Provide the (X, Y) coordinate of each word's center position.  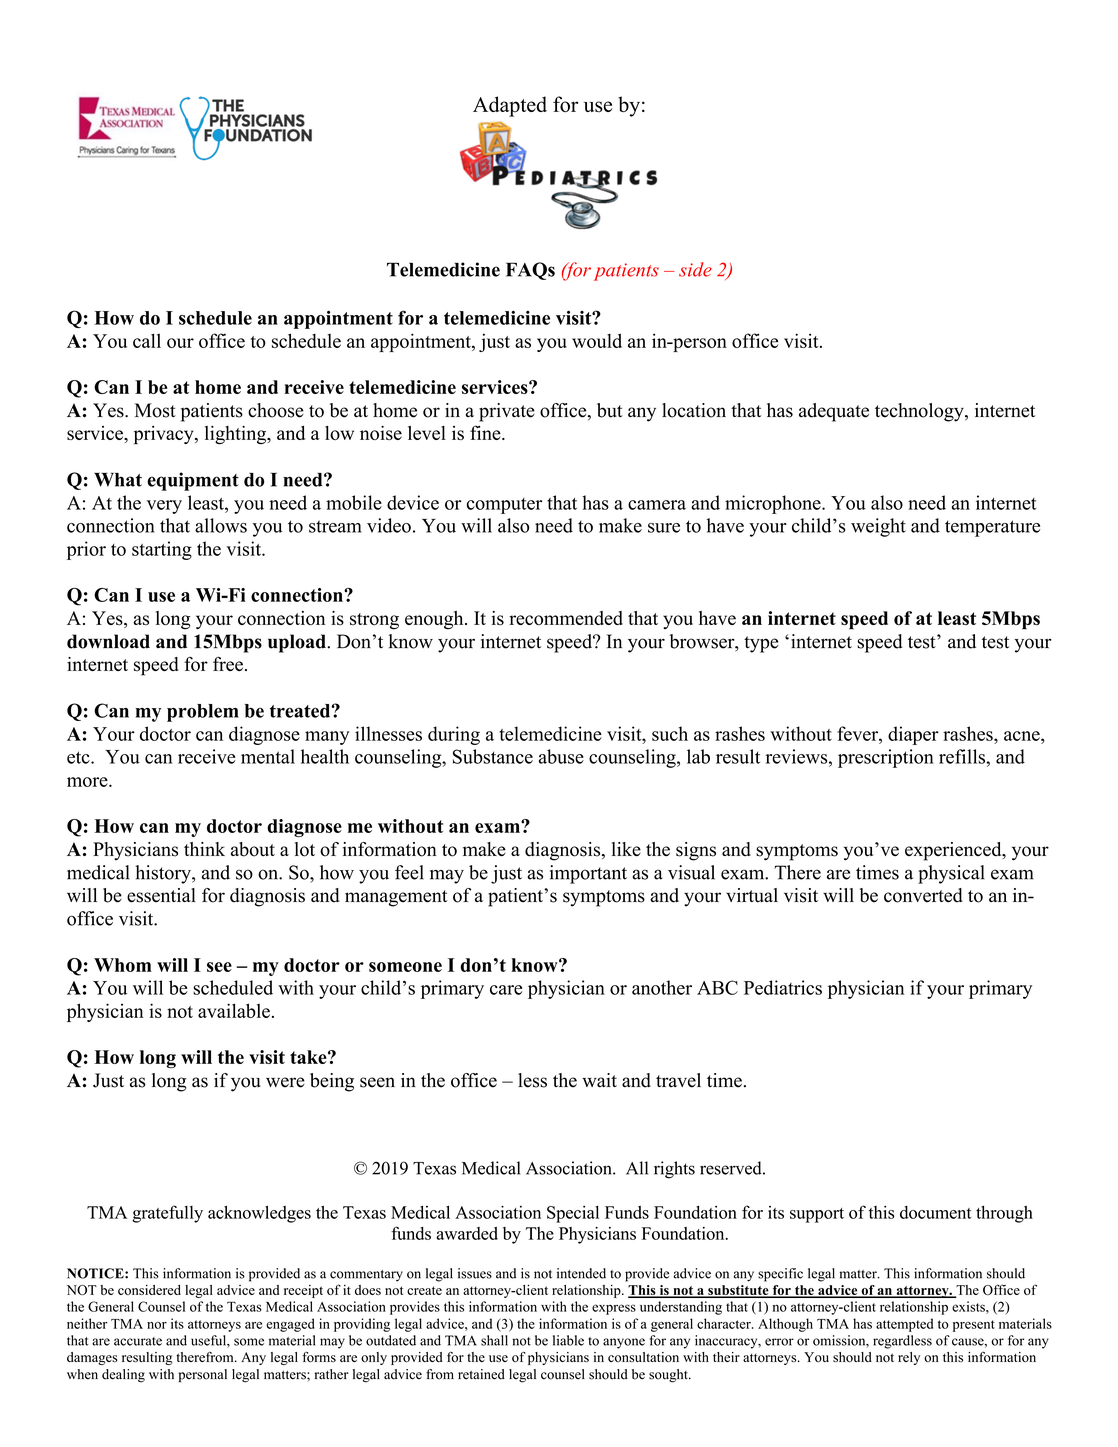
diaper (913, 735)
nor (157, 1325)
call (147, 340)
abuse (561, 756)
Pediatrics (783, 987)
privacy (165, 435)
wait (599, 1080)
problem (203, 713)
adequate (834, 412)
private (507, 412)
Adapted (510, 106)
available (234, 1010)
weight (878, 527)
